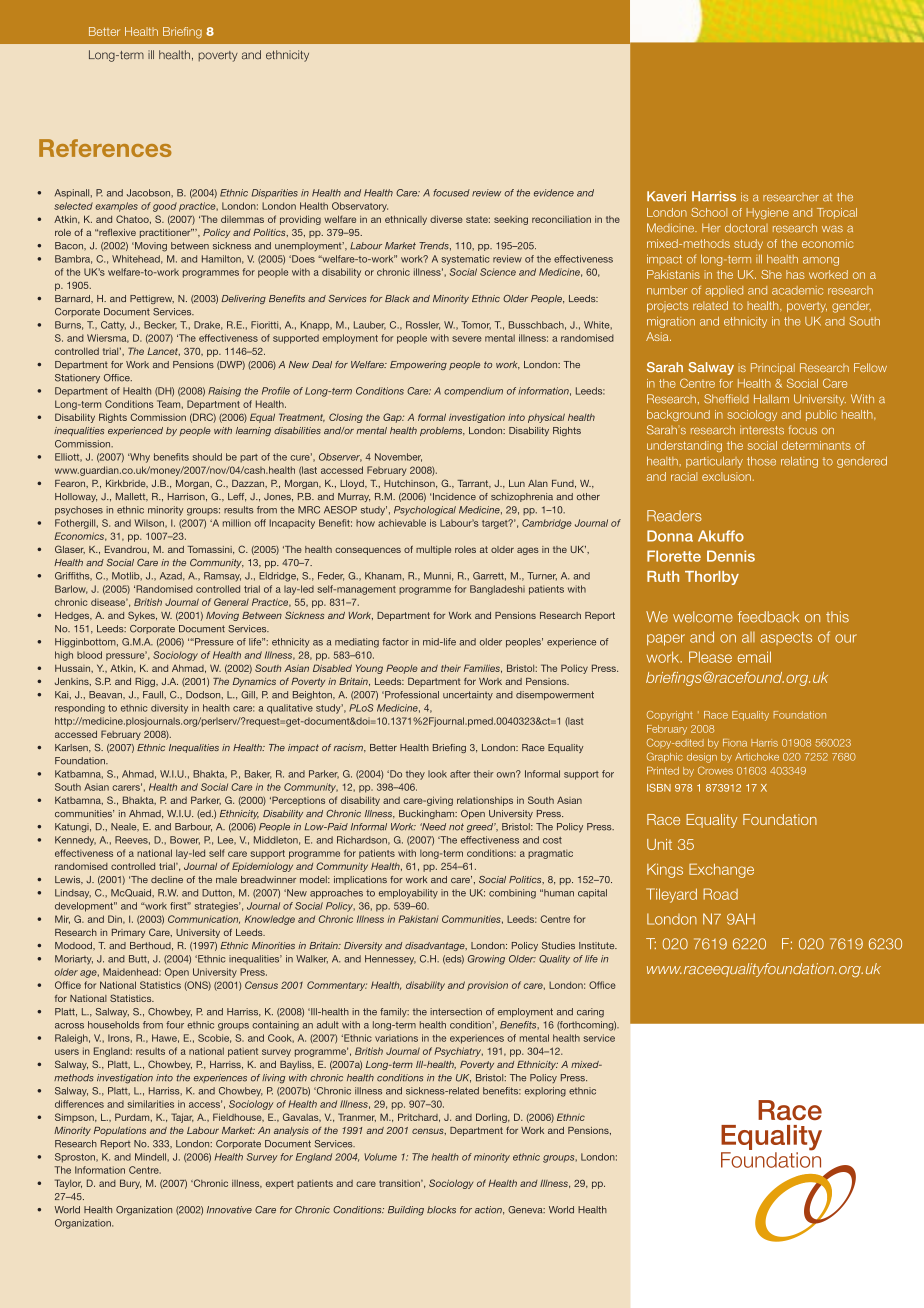 This page has height=1308, width=924. What do you see at coordinates (468, 695) in the page?
I see `uncertainty` at bounding box center [468, 695].
